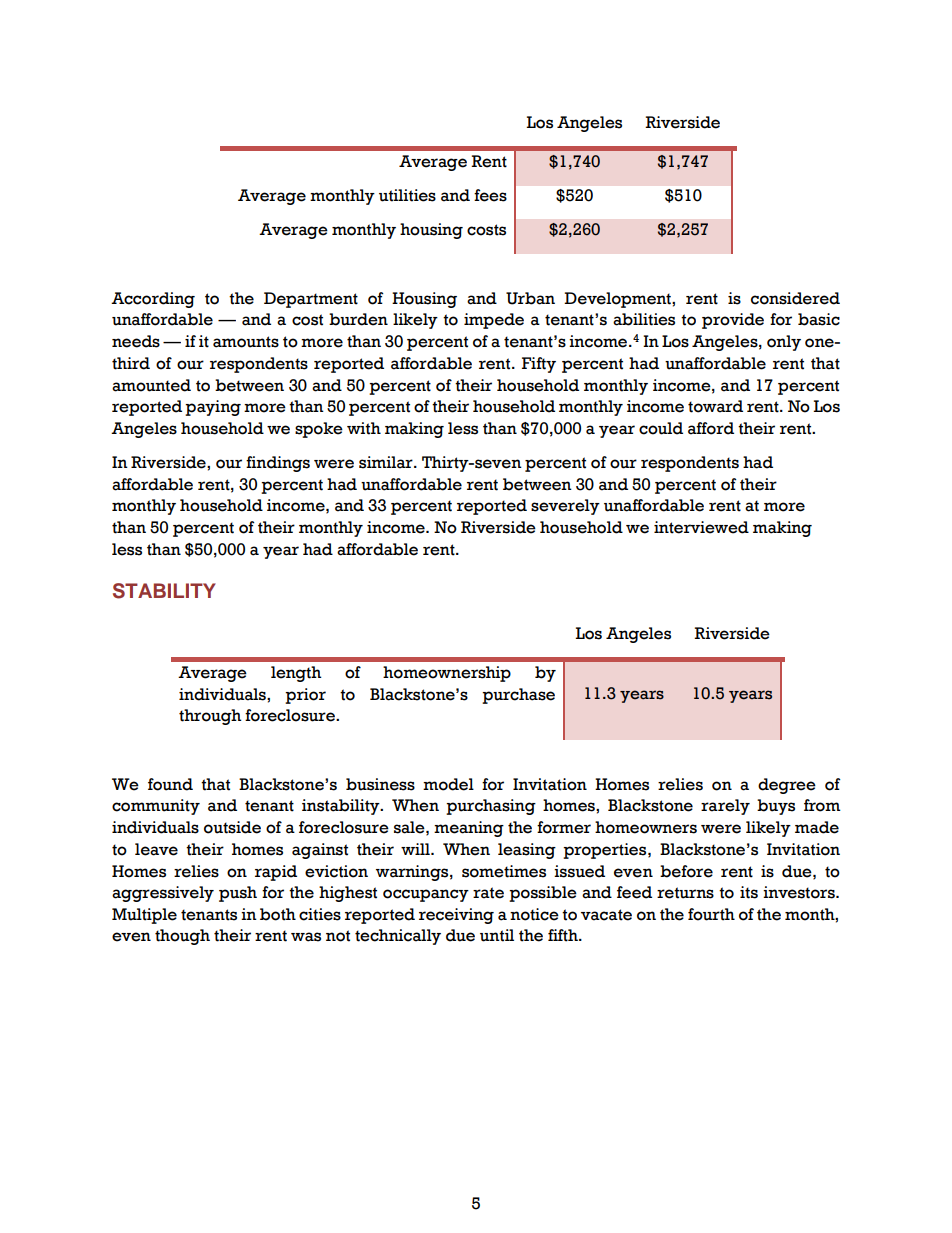 Image resolution: width=952 pixels, height=1233 pixels. I want to click on According, so click(153, 300).
